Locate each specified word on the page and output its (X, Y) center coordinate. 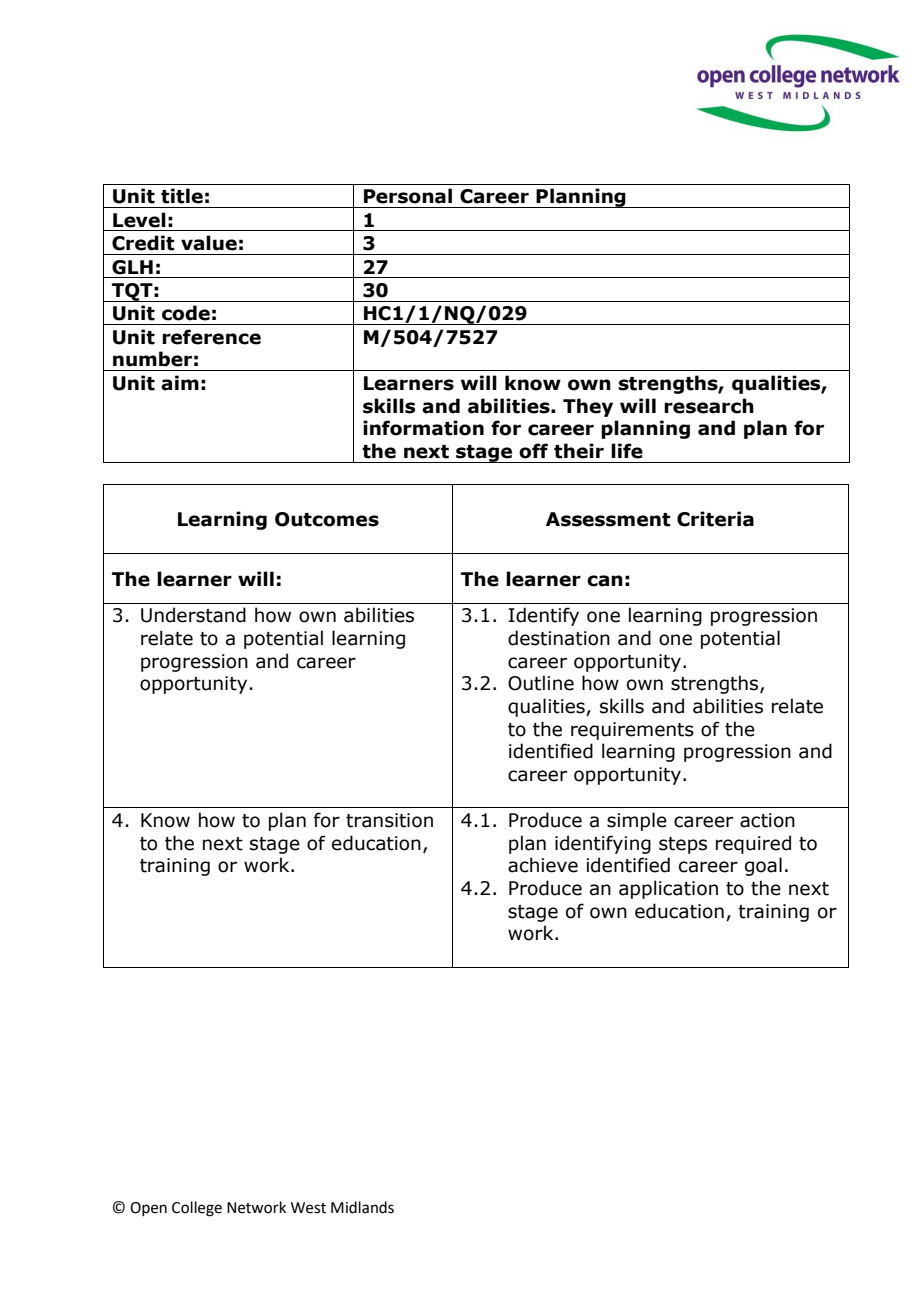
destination (559, 638)
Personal (408, 196)
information (423, 428)
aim (180, 383)
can (605, 581)
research (709, 406)
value (209, 243)
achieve (543, 865)
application (668, 889)
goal (763, 866)
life (627, 451)
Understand (193, 615)
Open (148, 1209)
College (197, 1209)
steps (683, 845)
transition (389, 820)
